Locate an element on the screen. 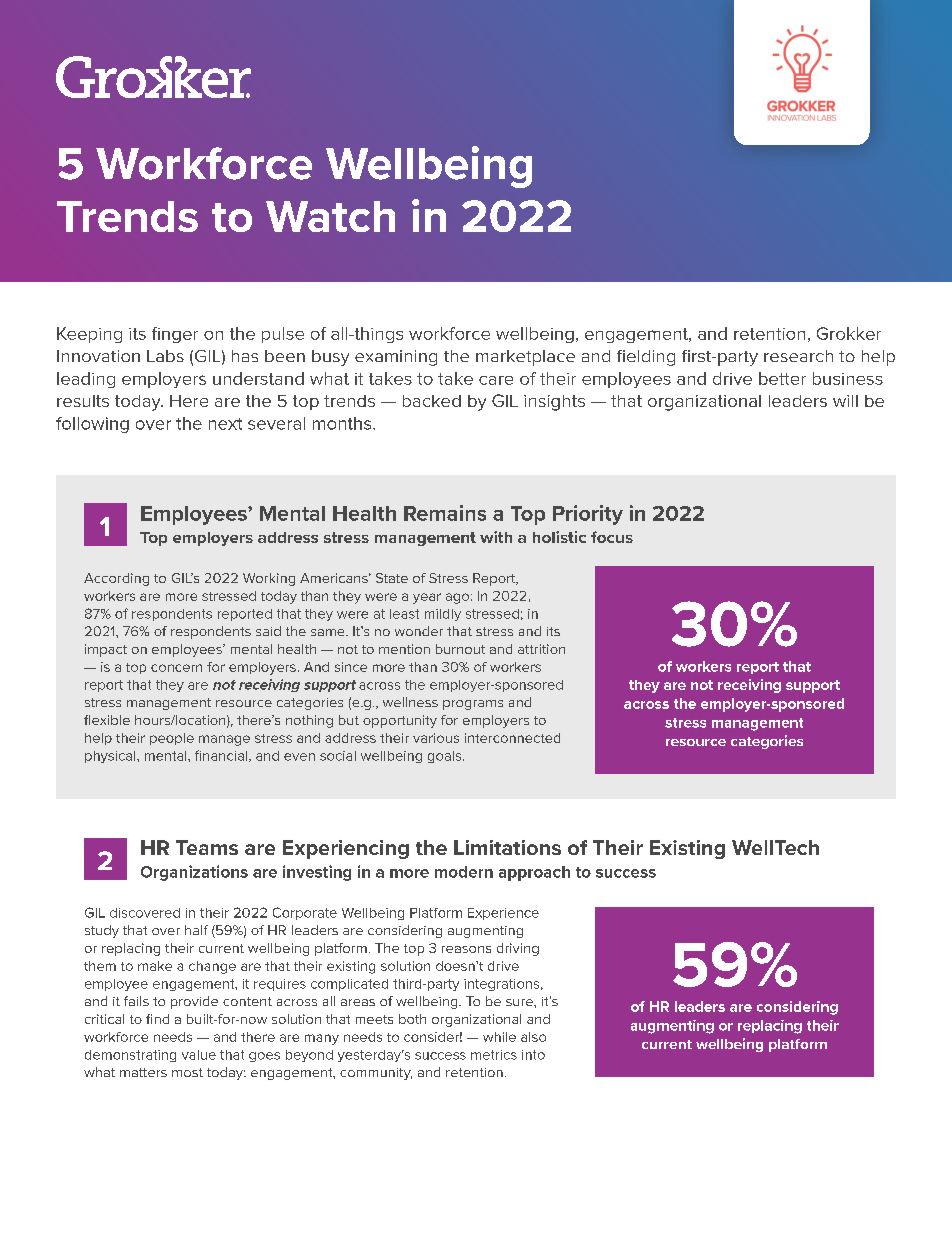 Image resolution: width=952 pixels, height=1233 pixels. According is located at coordinates (116, 579).
